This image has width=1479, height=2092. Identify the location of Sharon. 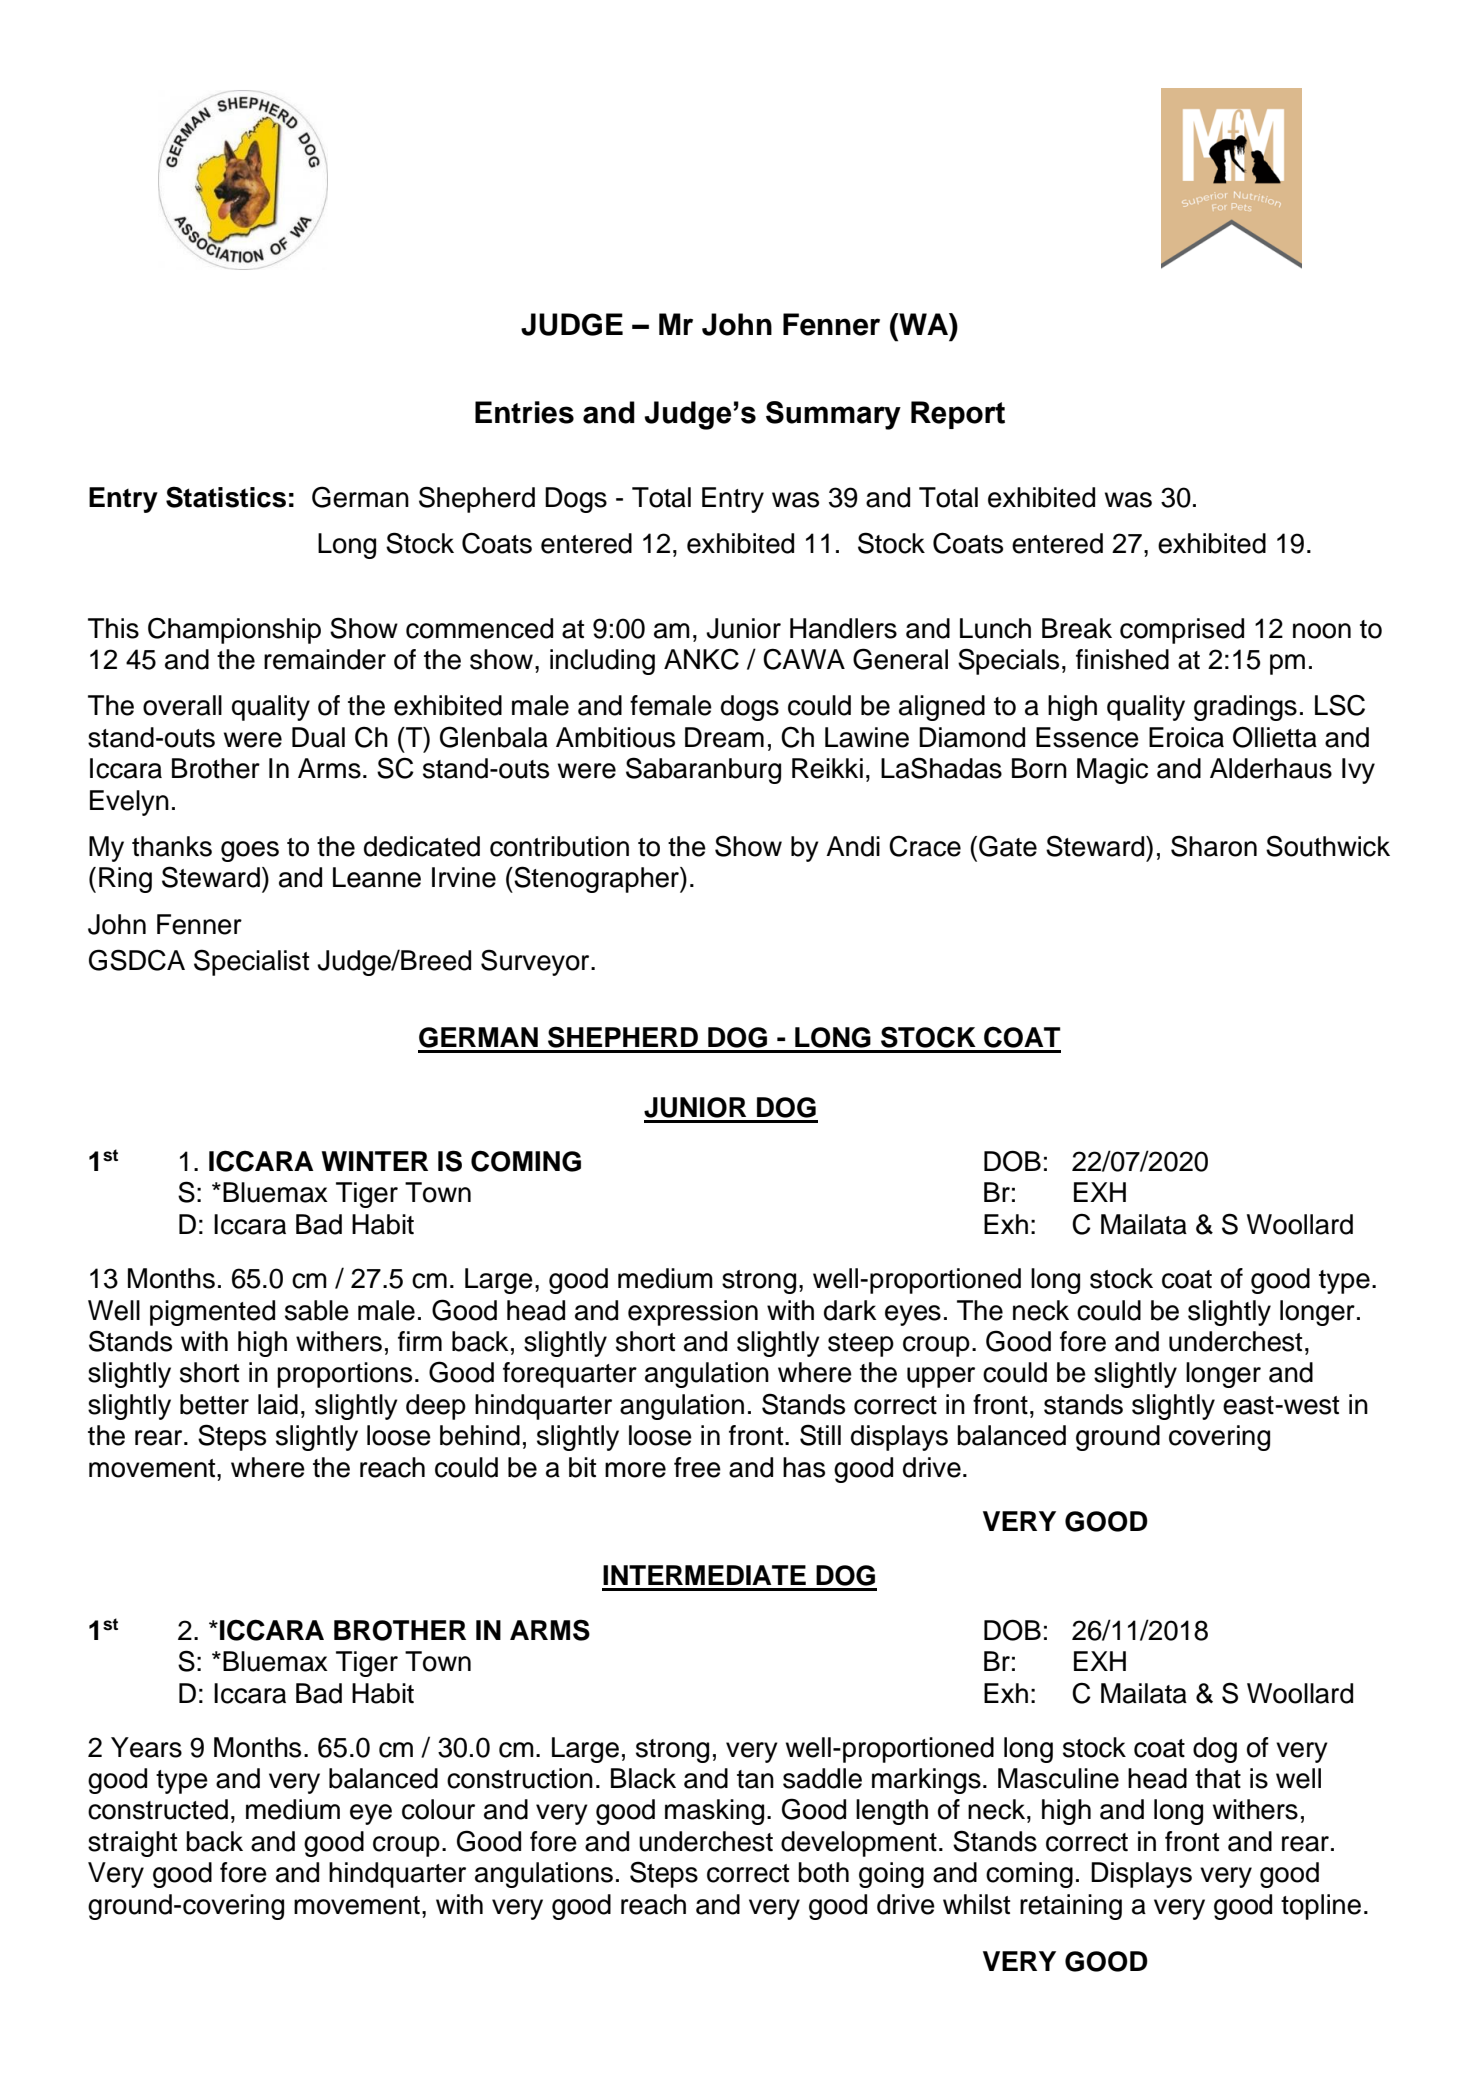
(1214, 846).
